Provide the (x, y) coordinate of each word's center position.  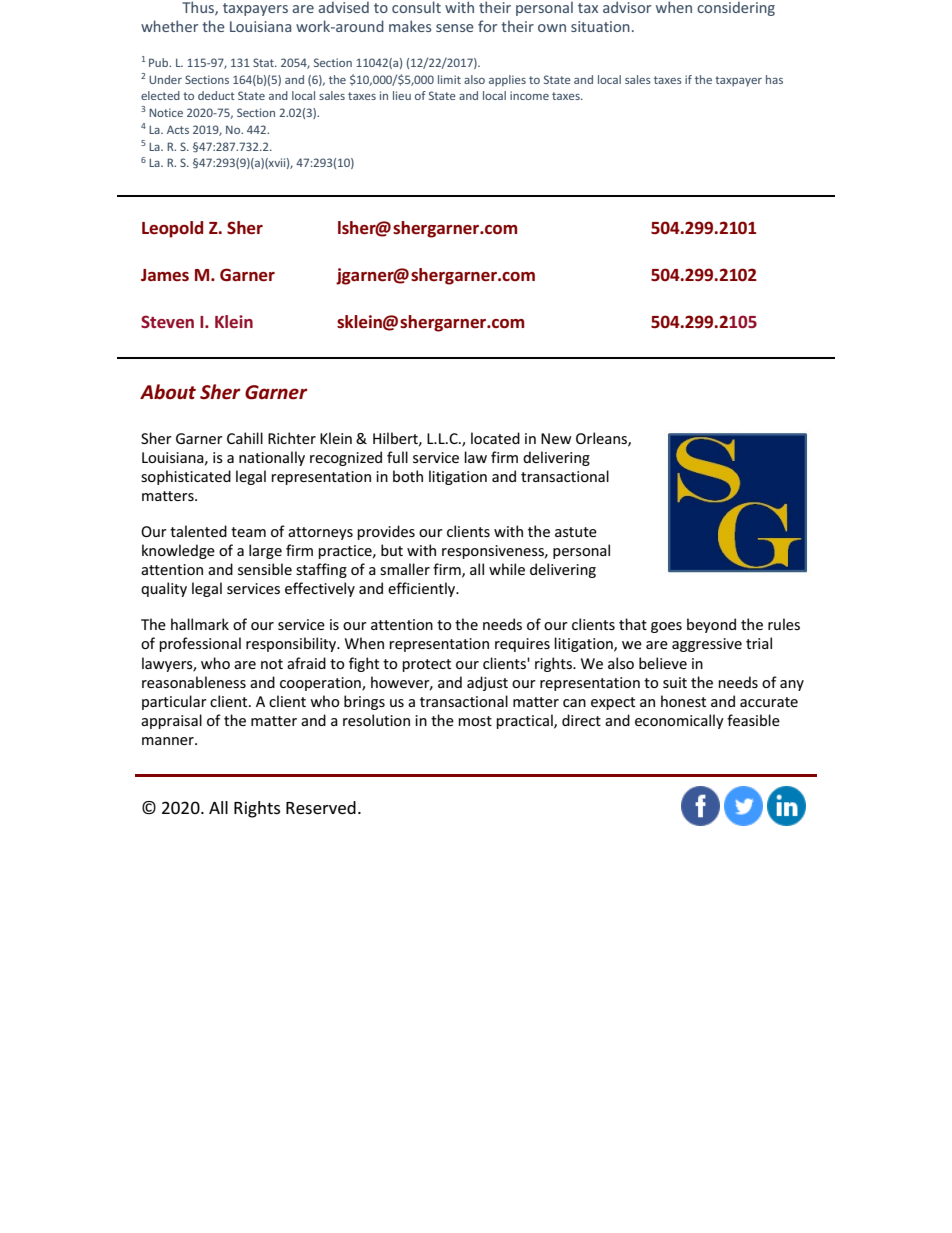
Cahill (245, 438)
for (487, 26)
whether (169, 26)
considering (736, 8)
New (556, 438)
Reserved (321, 807)
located (495, 438)
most (475, 721)
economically (679, 721)
